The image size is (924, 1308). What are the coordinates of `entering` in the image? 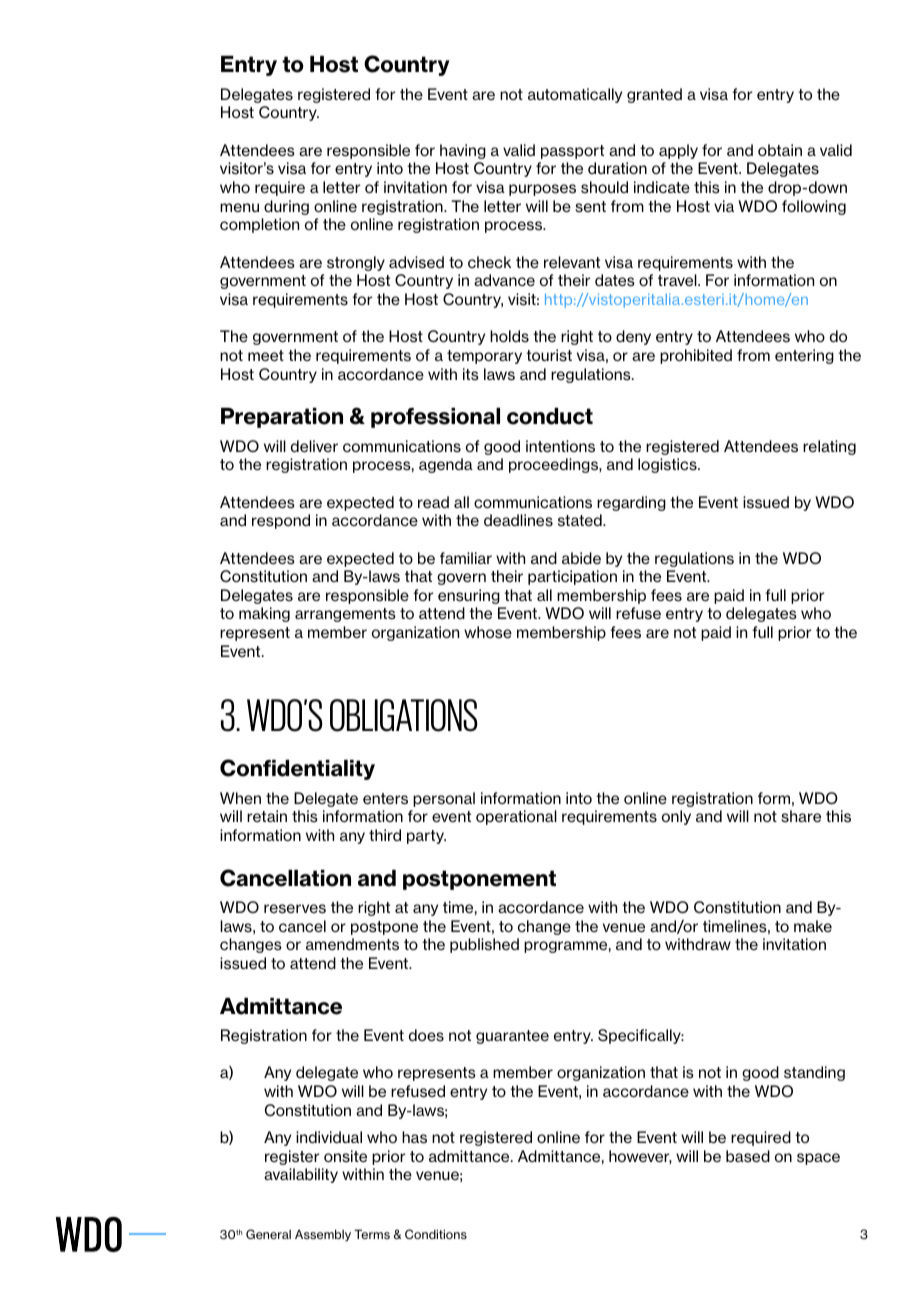 It's located at (804, 356).
